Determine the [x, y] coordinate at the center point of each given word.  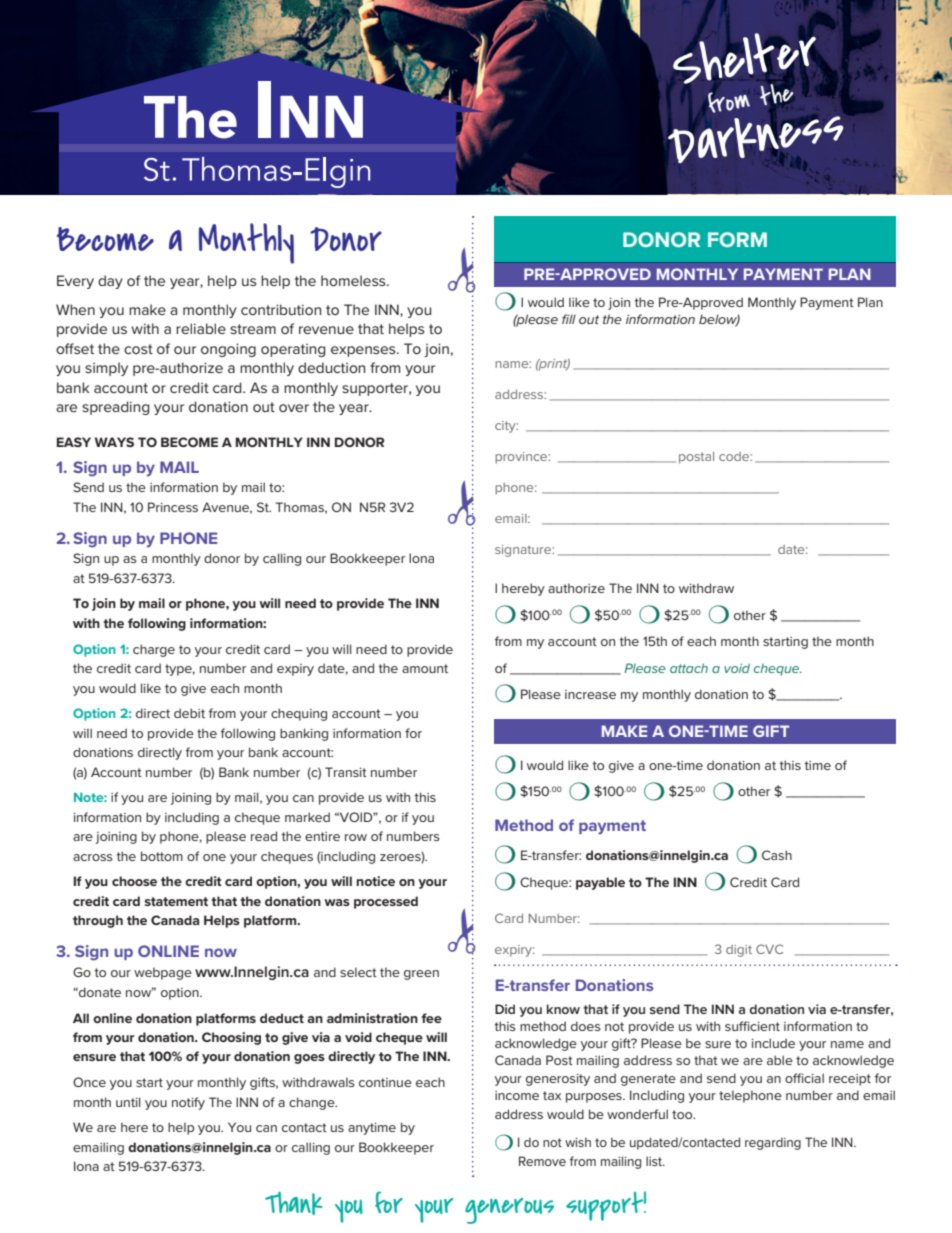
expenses [364, 351]
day [110, 282]
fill [569, 319]
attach [689, 668]
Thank [293, 1203]
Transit [346, 772]
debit [189, 713]
